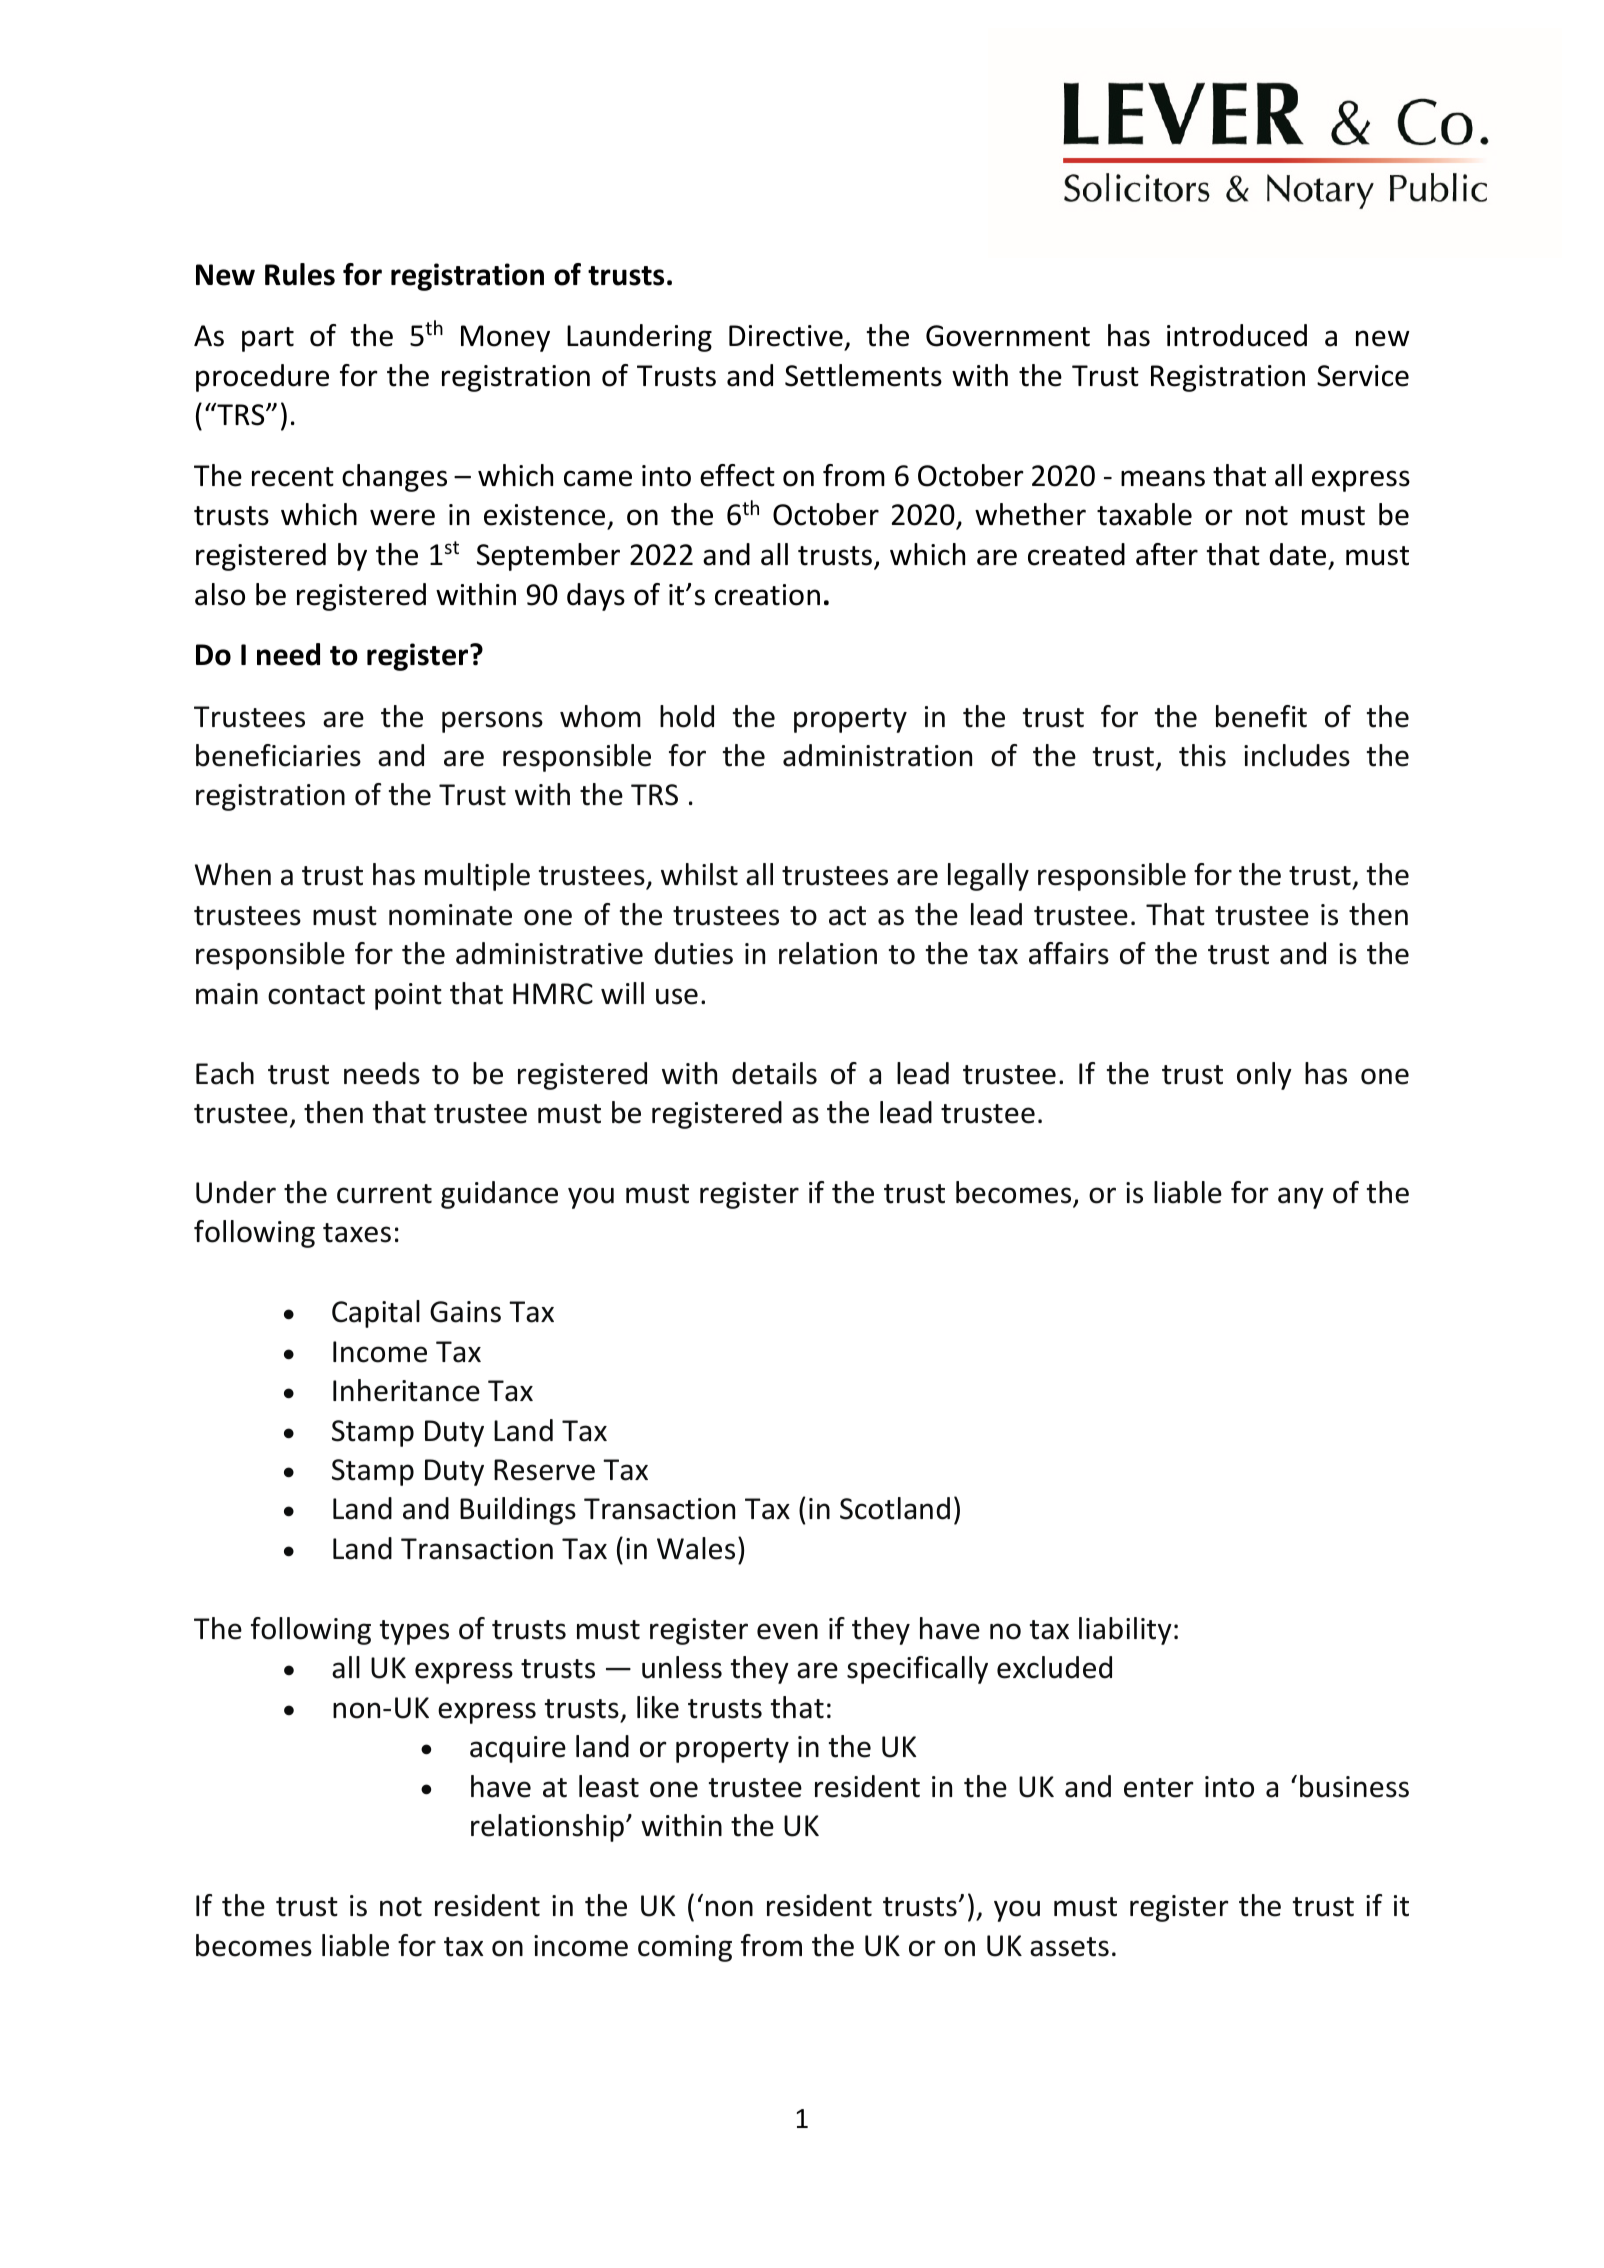 Image resolution: width=1604 pixels, height=2268 pixels. What do you see at coordinates (699, 874) in the image?
I see `whilst` at bounding box center [699, 874].
